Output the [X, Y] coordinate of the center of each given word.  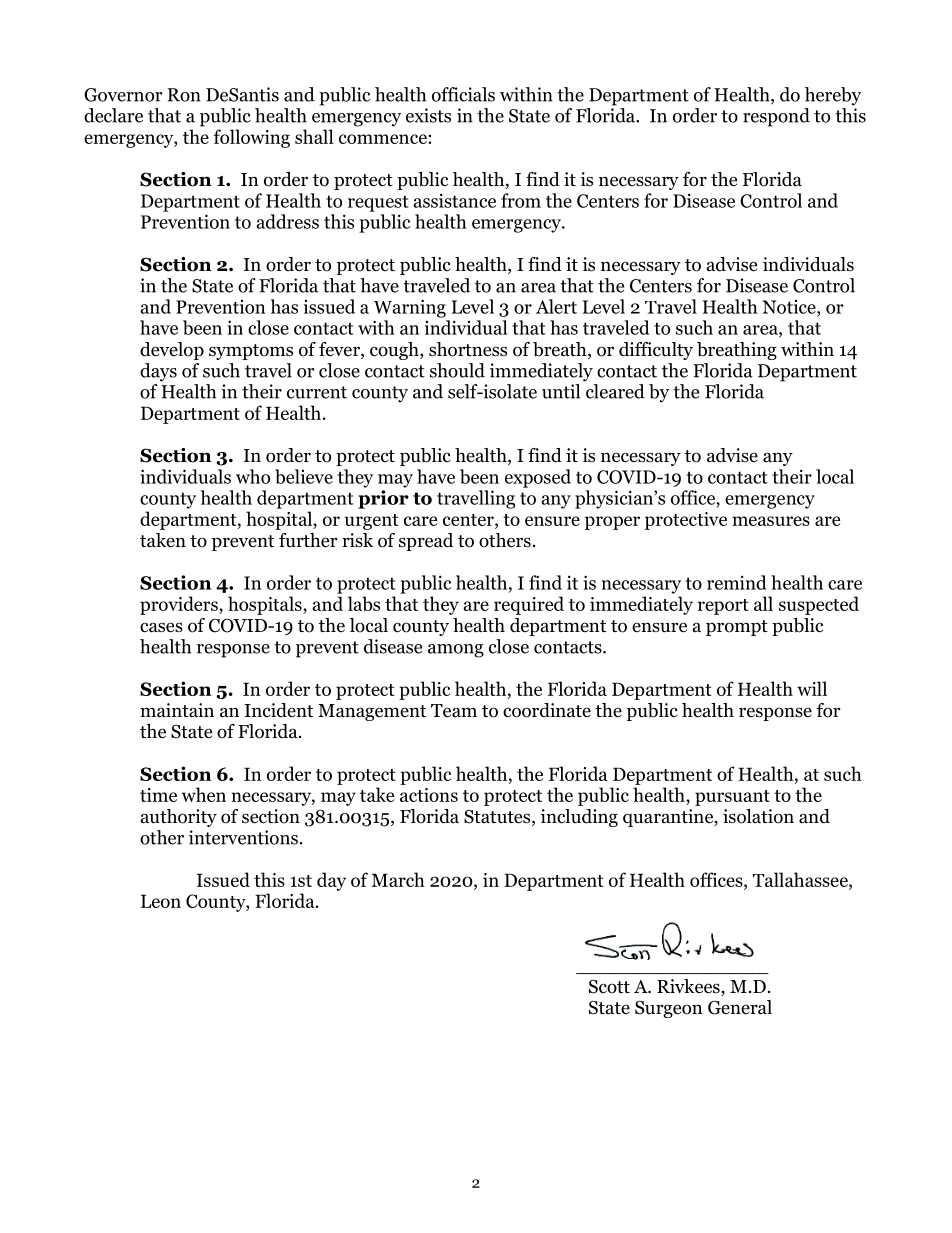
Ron [184, 95]
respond [776, 117]
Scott [609, 986]
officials [463, 94]
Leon [161, 901]
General [740, 1007]
